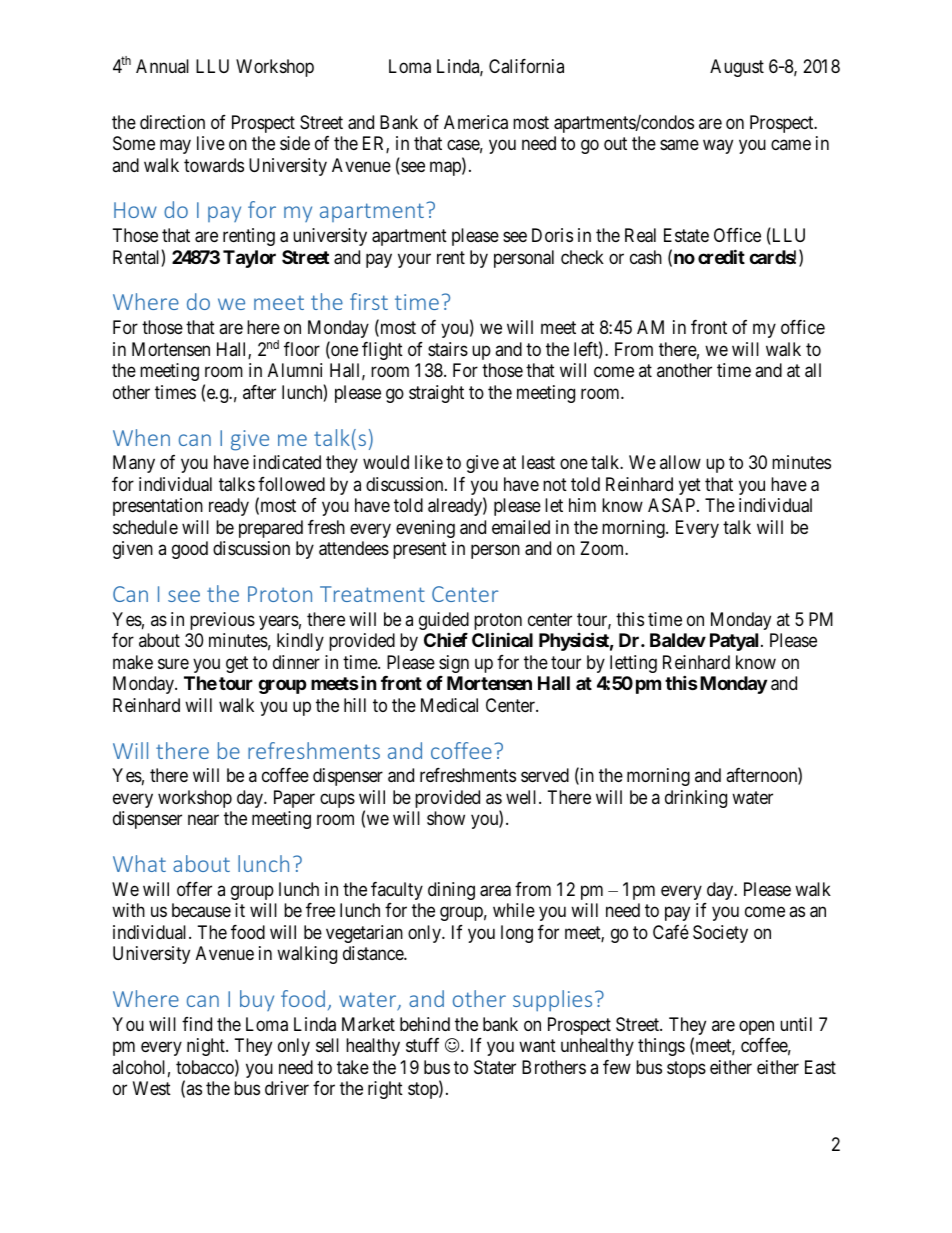 Image resolution: width=952 pixels, height=1233 pixels. Describe the element at coordinates (696, 799) in the document. I see `drinking` at that location.
